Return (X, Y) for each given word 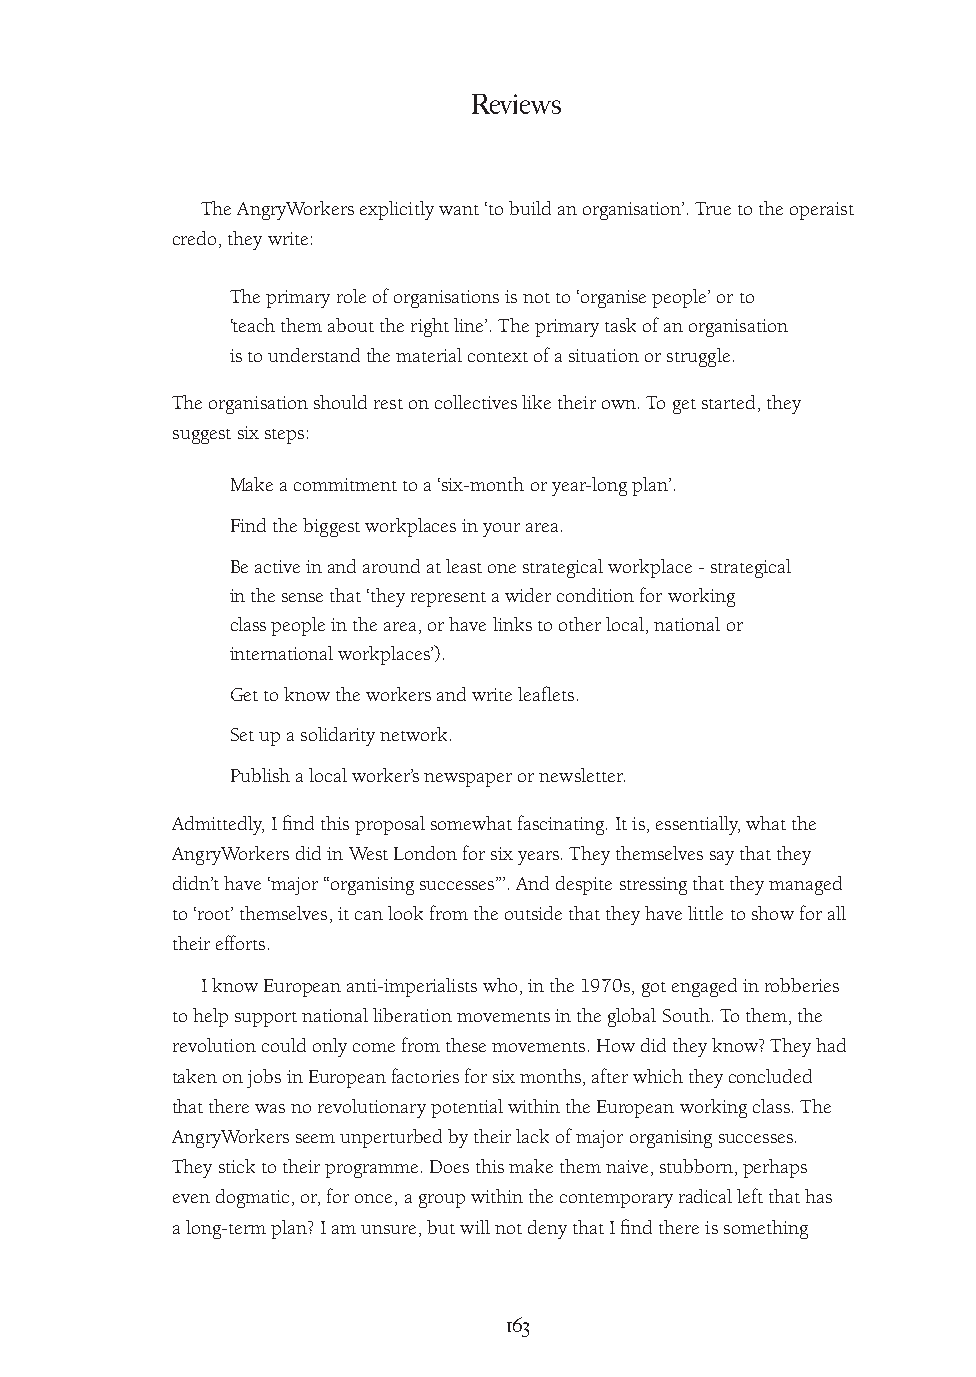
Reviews (516, 104)
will (475, 1227)
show (773, 913)
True (713, 208)
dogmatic (252, 1198)
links (512, 624)
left (750, 1195)
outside (533, 913)
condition (595, 595)
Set (242, 734)
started (728, 402)
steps (284, 436)
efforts (240, 942)
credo (194, 238)
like (536, 402)
